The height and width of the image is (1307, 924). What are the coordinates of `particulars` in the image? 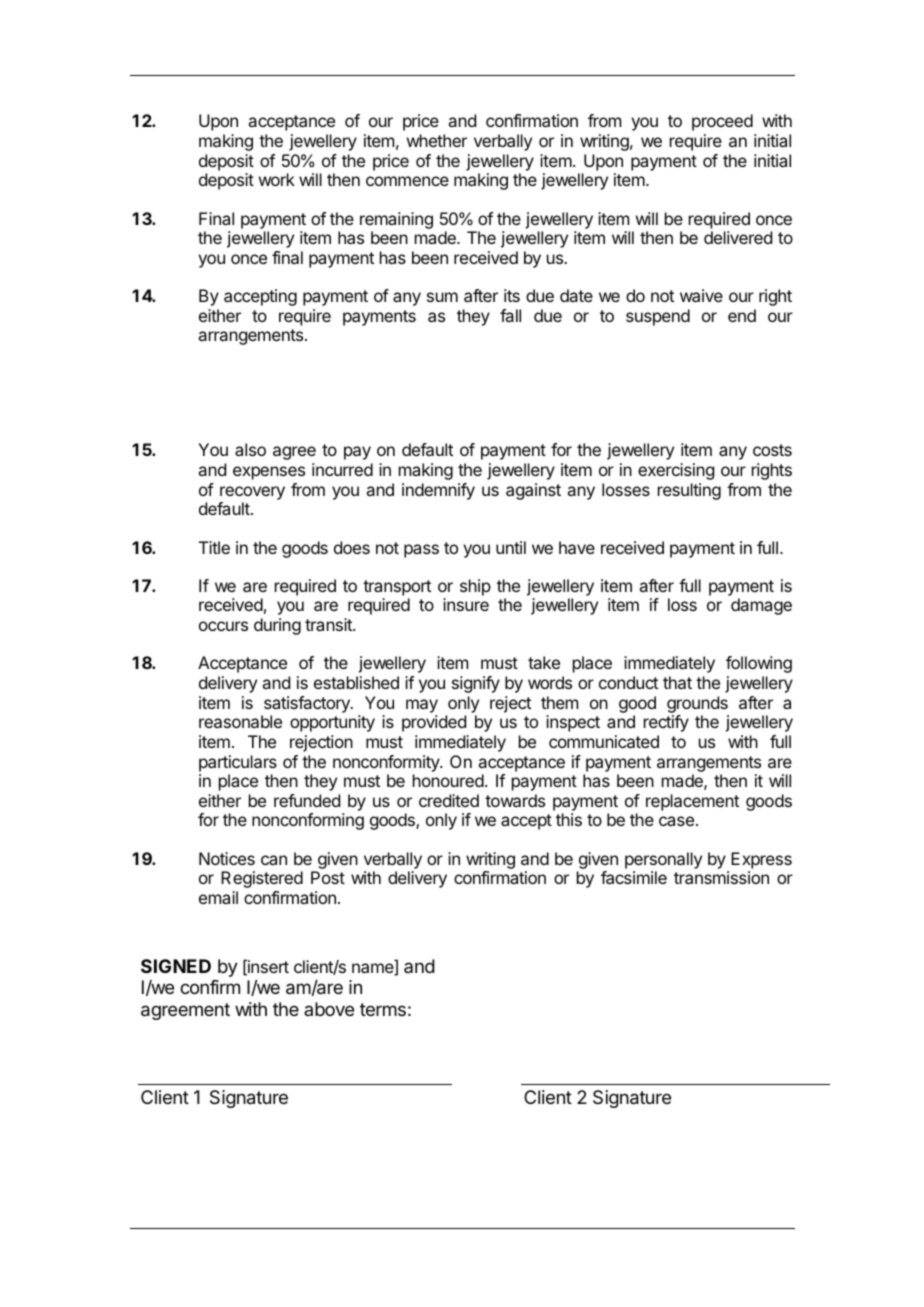 It's located at (238, 763).
